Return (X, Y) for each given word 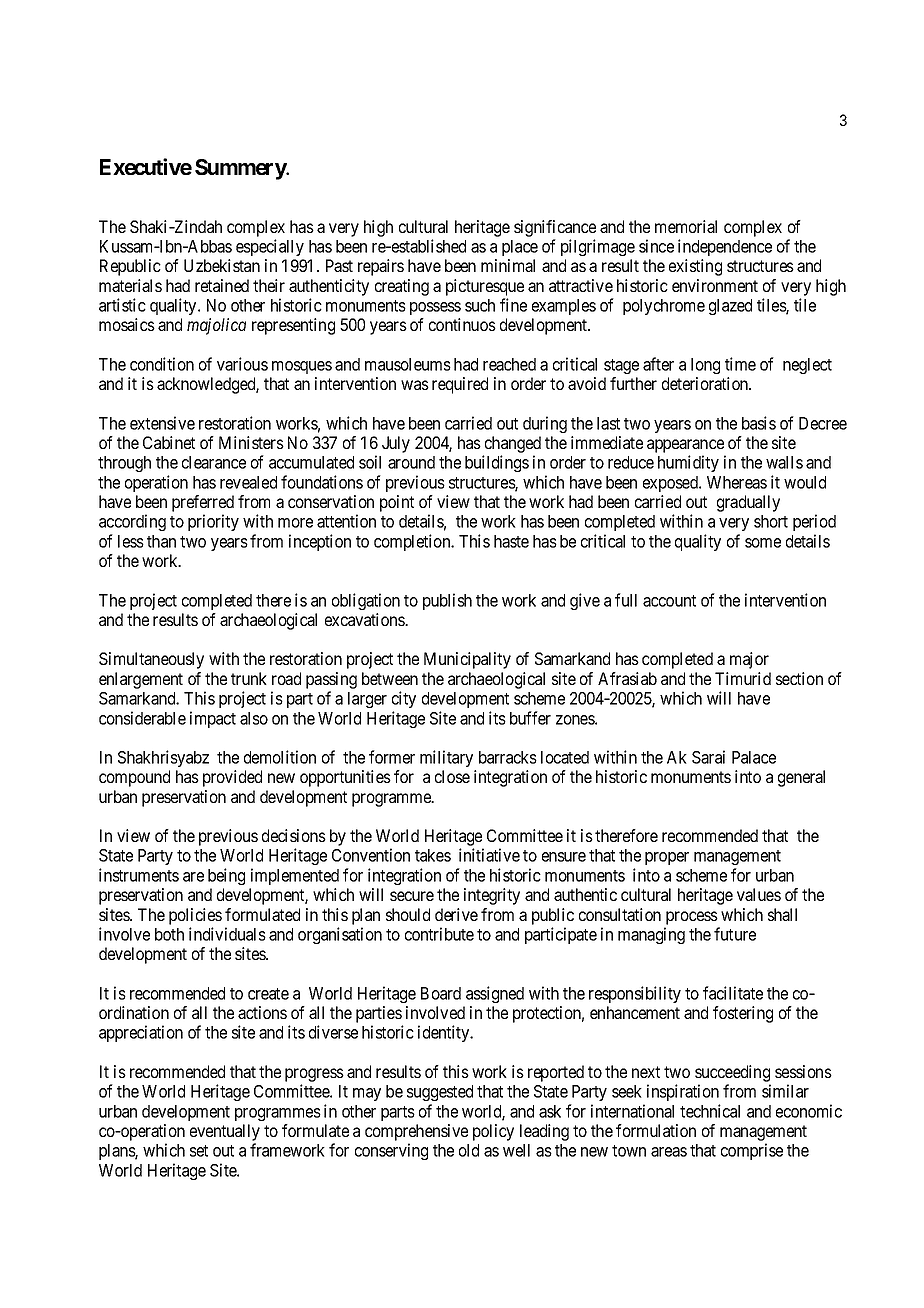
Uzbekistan (222, 265)
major (749, 660)
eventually (225, 1132)
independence (725, 247)
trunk (249, 678)
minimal (508, 265)
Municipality (467, 660)
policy (493, 1132)
